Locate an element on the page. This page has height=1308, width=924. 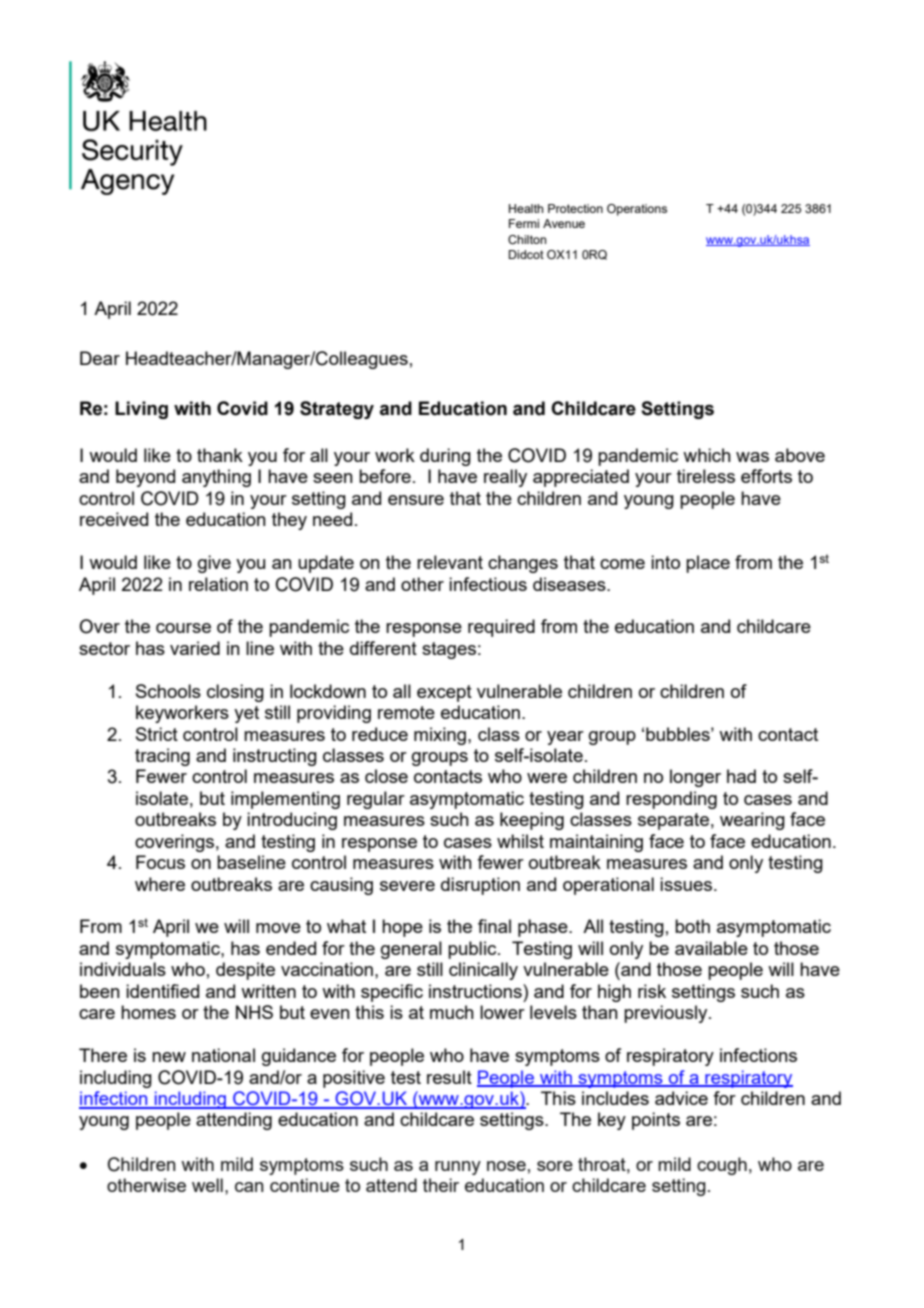
Schools is located at coordinates (168, 691).
